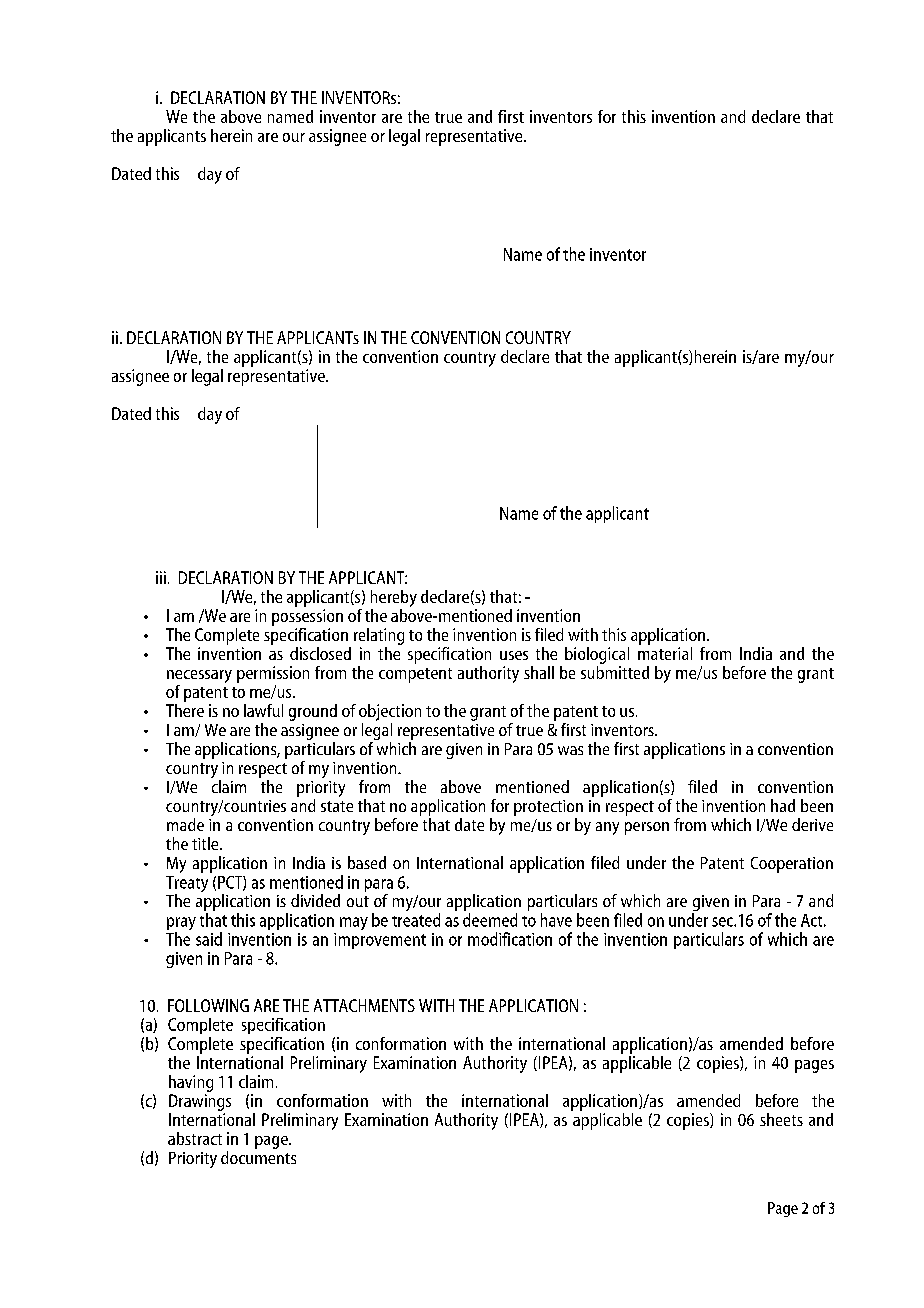  I want to click on hereby, so click(394, 598).
